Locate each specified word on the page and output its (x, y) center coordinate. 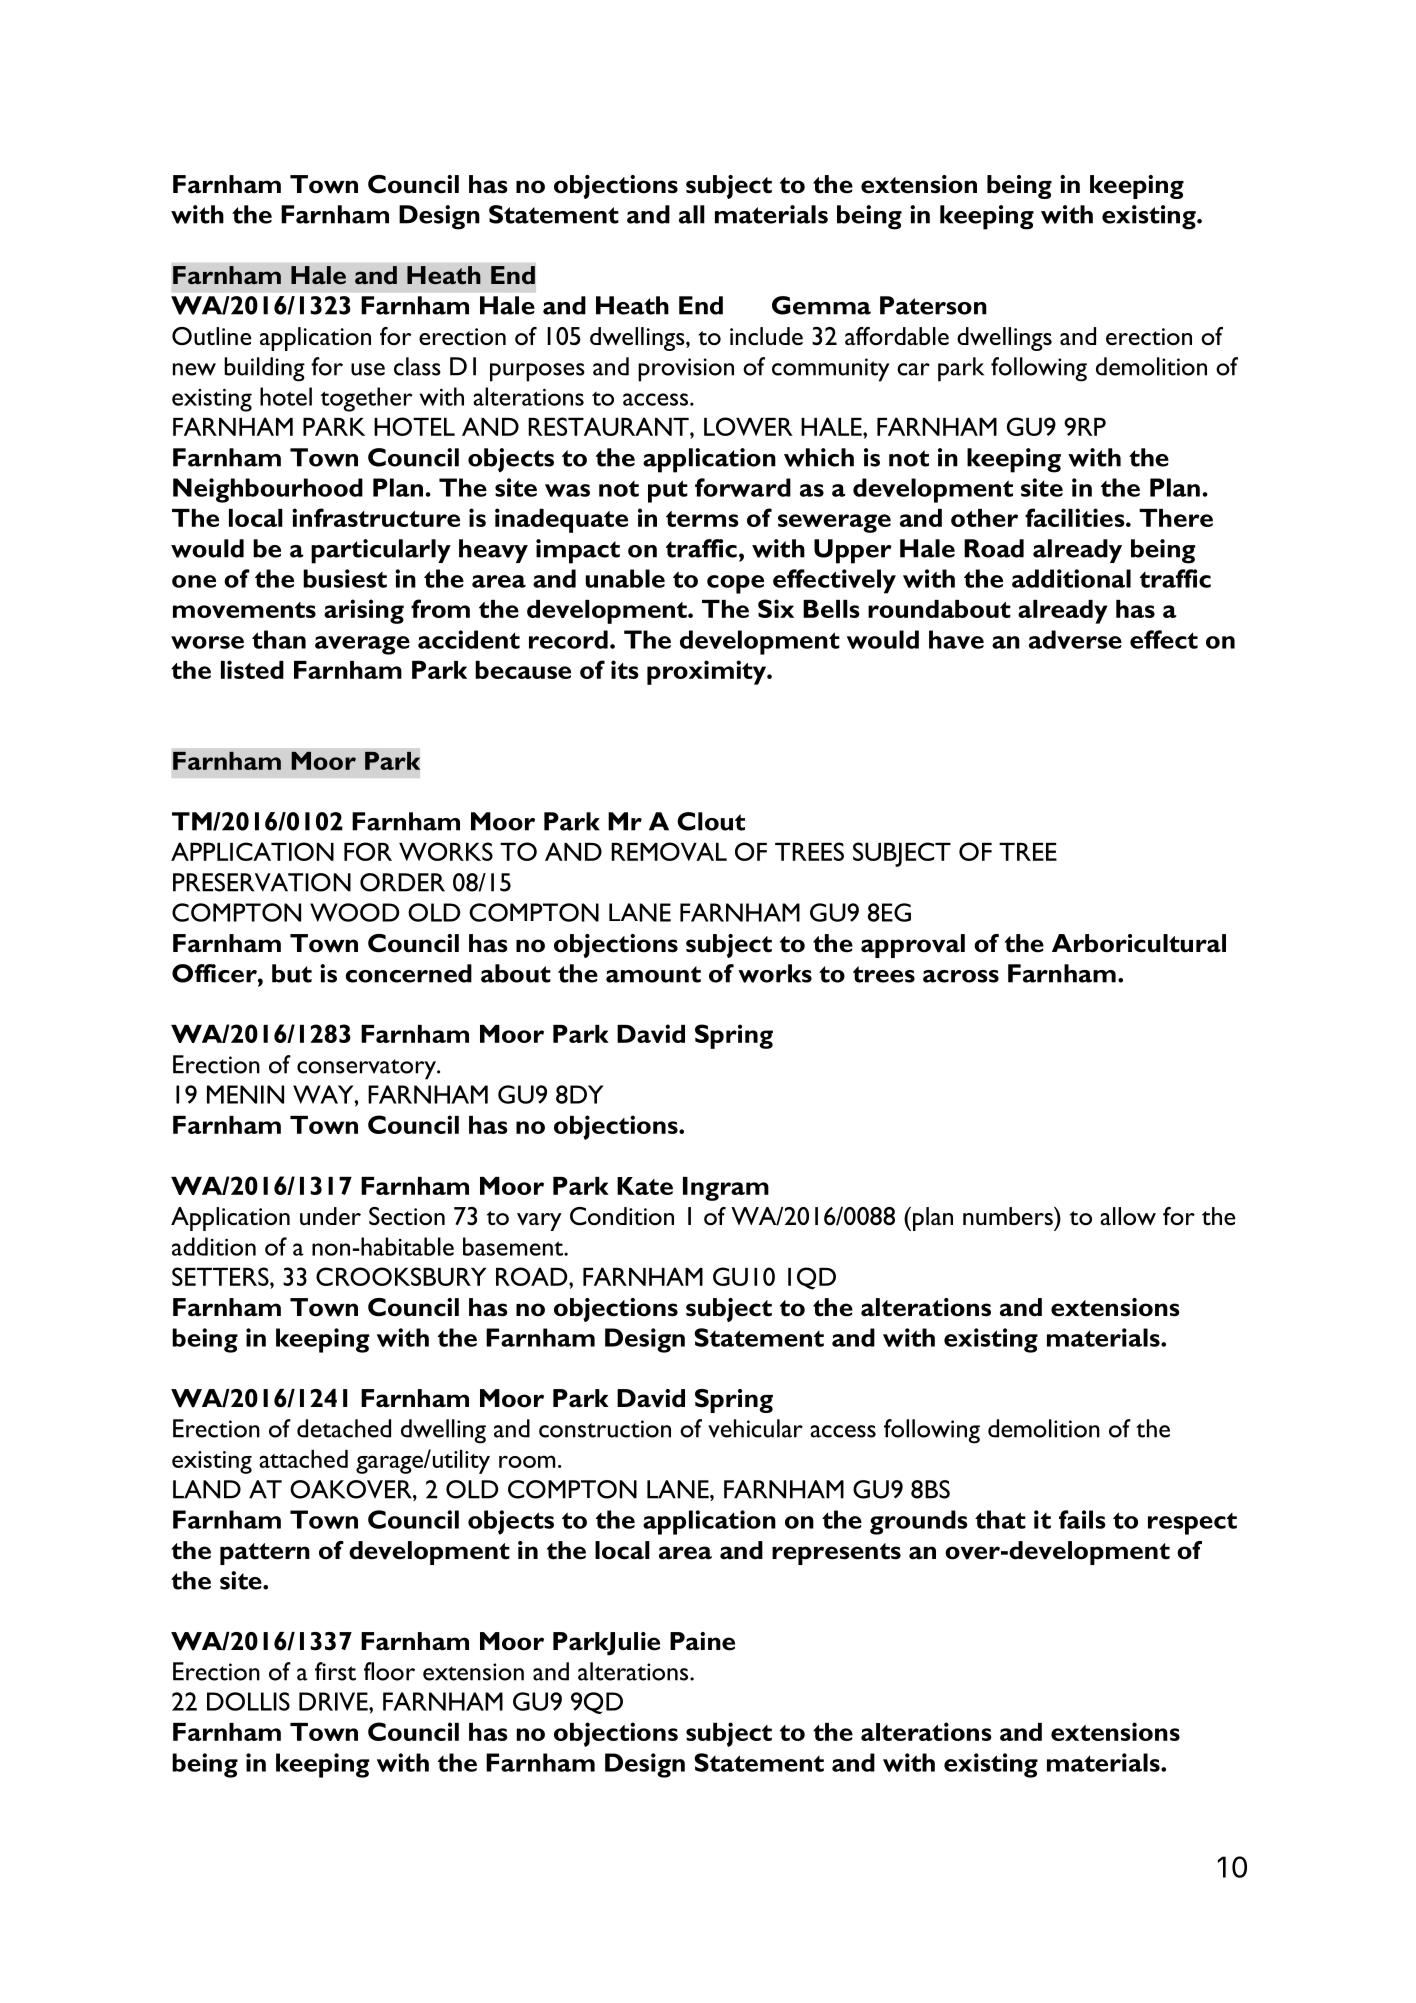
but (292, 973)
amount (653, 974)
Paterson (933, 305)
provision (686, 370)
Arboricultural (1139, 943)
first (335, 1671)
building (264, 369)
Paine (702, 1641)
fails (1082, 1519)
